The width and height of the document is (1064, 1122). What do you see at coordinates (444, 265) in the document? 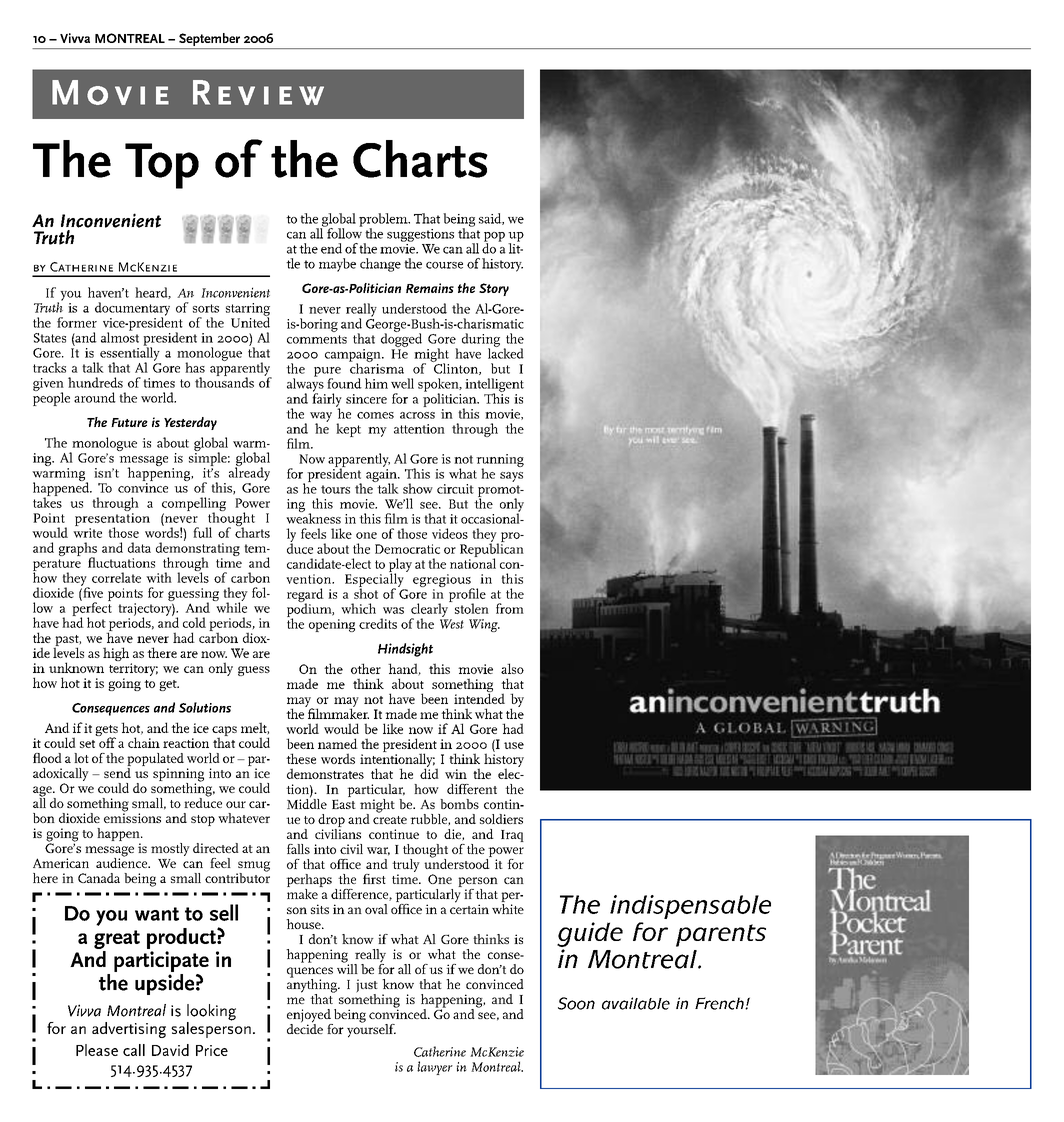
I see `course` at bounding box center [444, 265].
